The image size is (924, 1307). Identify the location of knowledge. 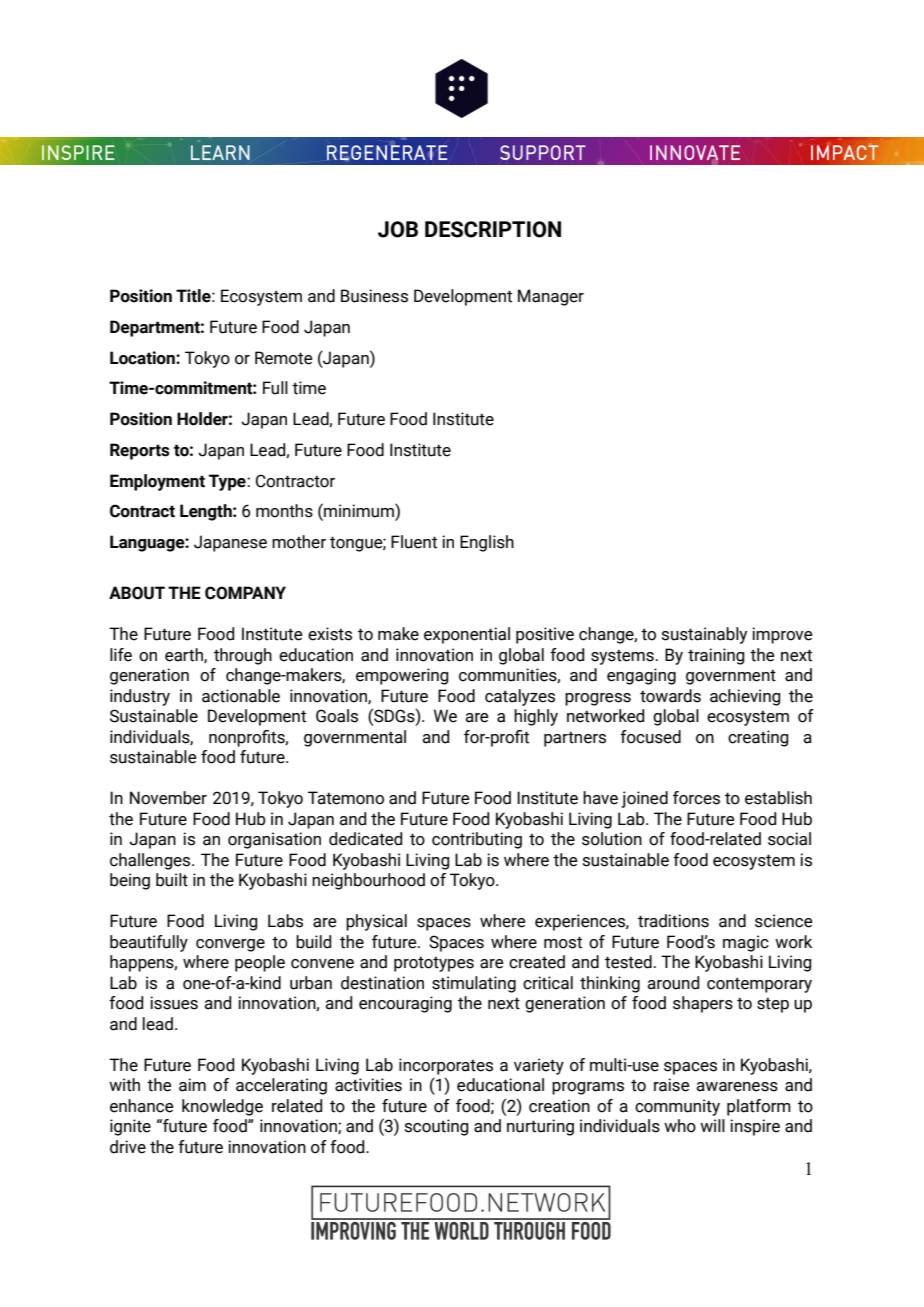
(222, 1107).
